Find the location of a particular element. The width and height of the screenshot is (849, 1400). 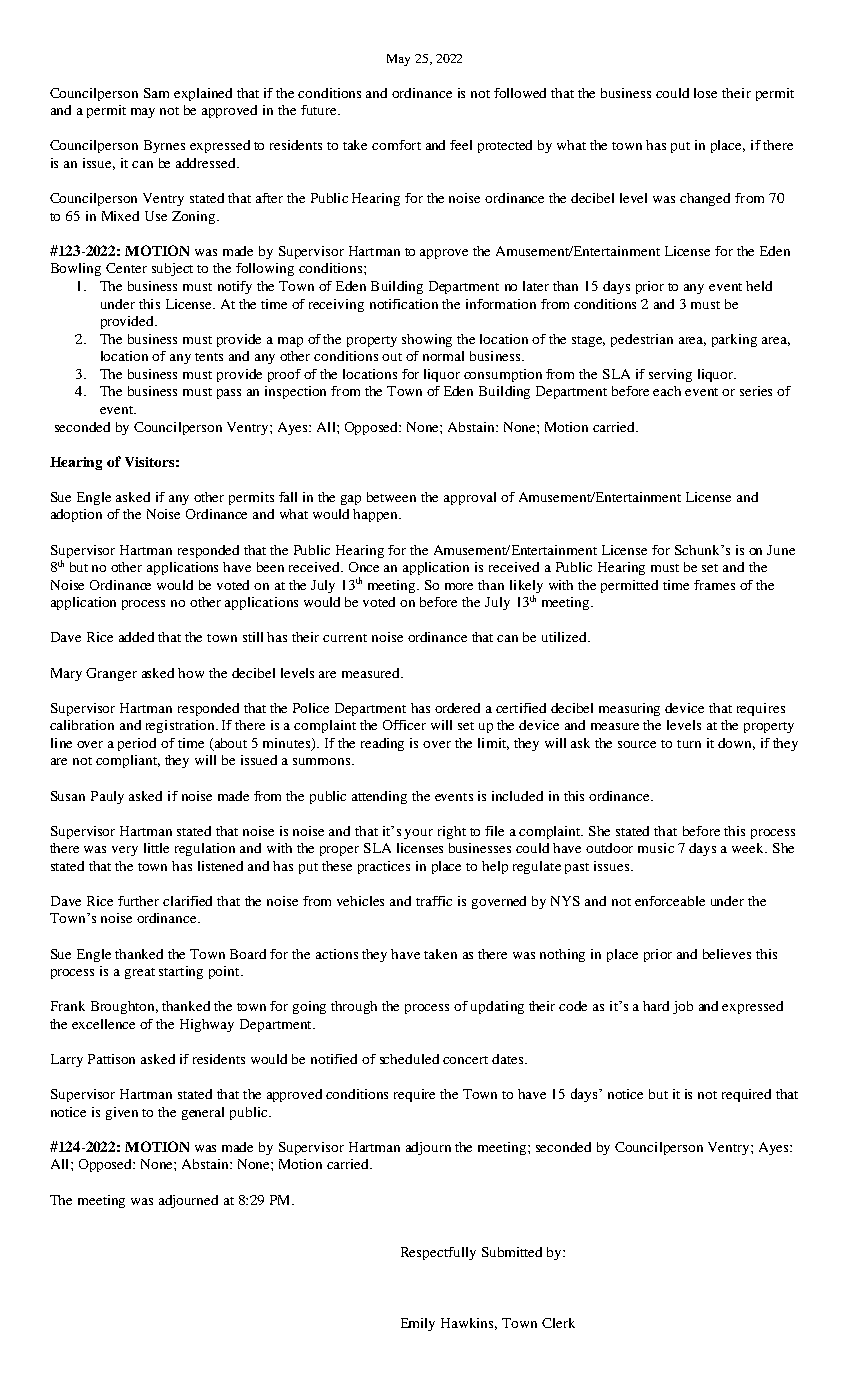

normal is located at coordinates (443, 356).
